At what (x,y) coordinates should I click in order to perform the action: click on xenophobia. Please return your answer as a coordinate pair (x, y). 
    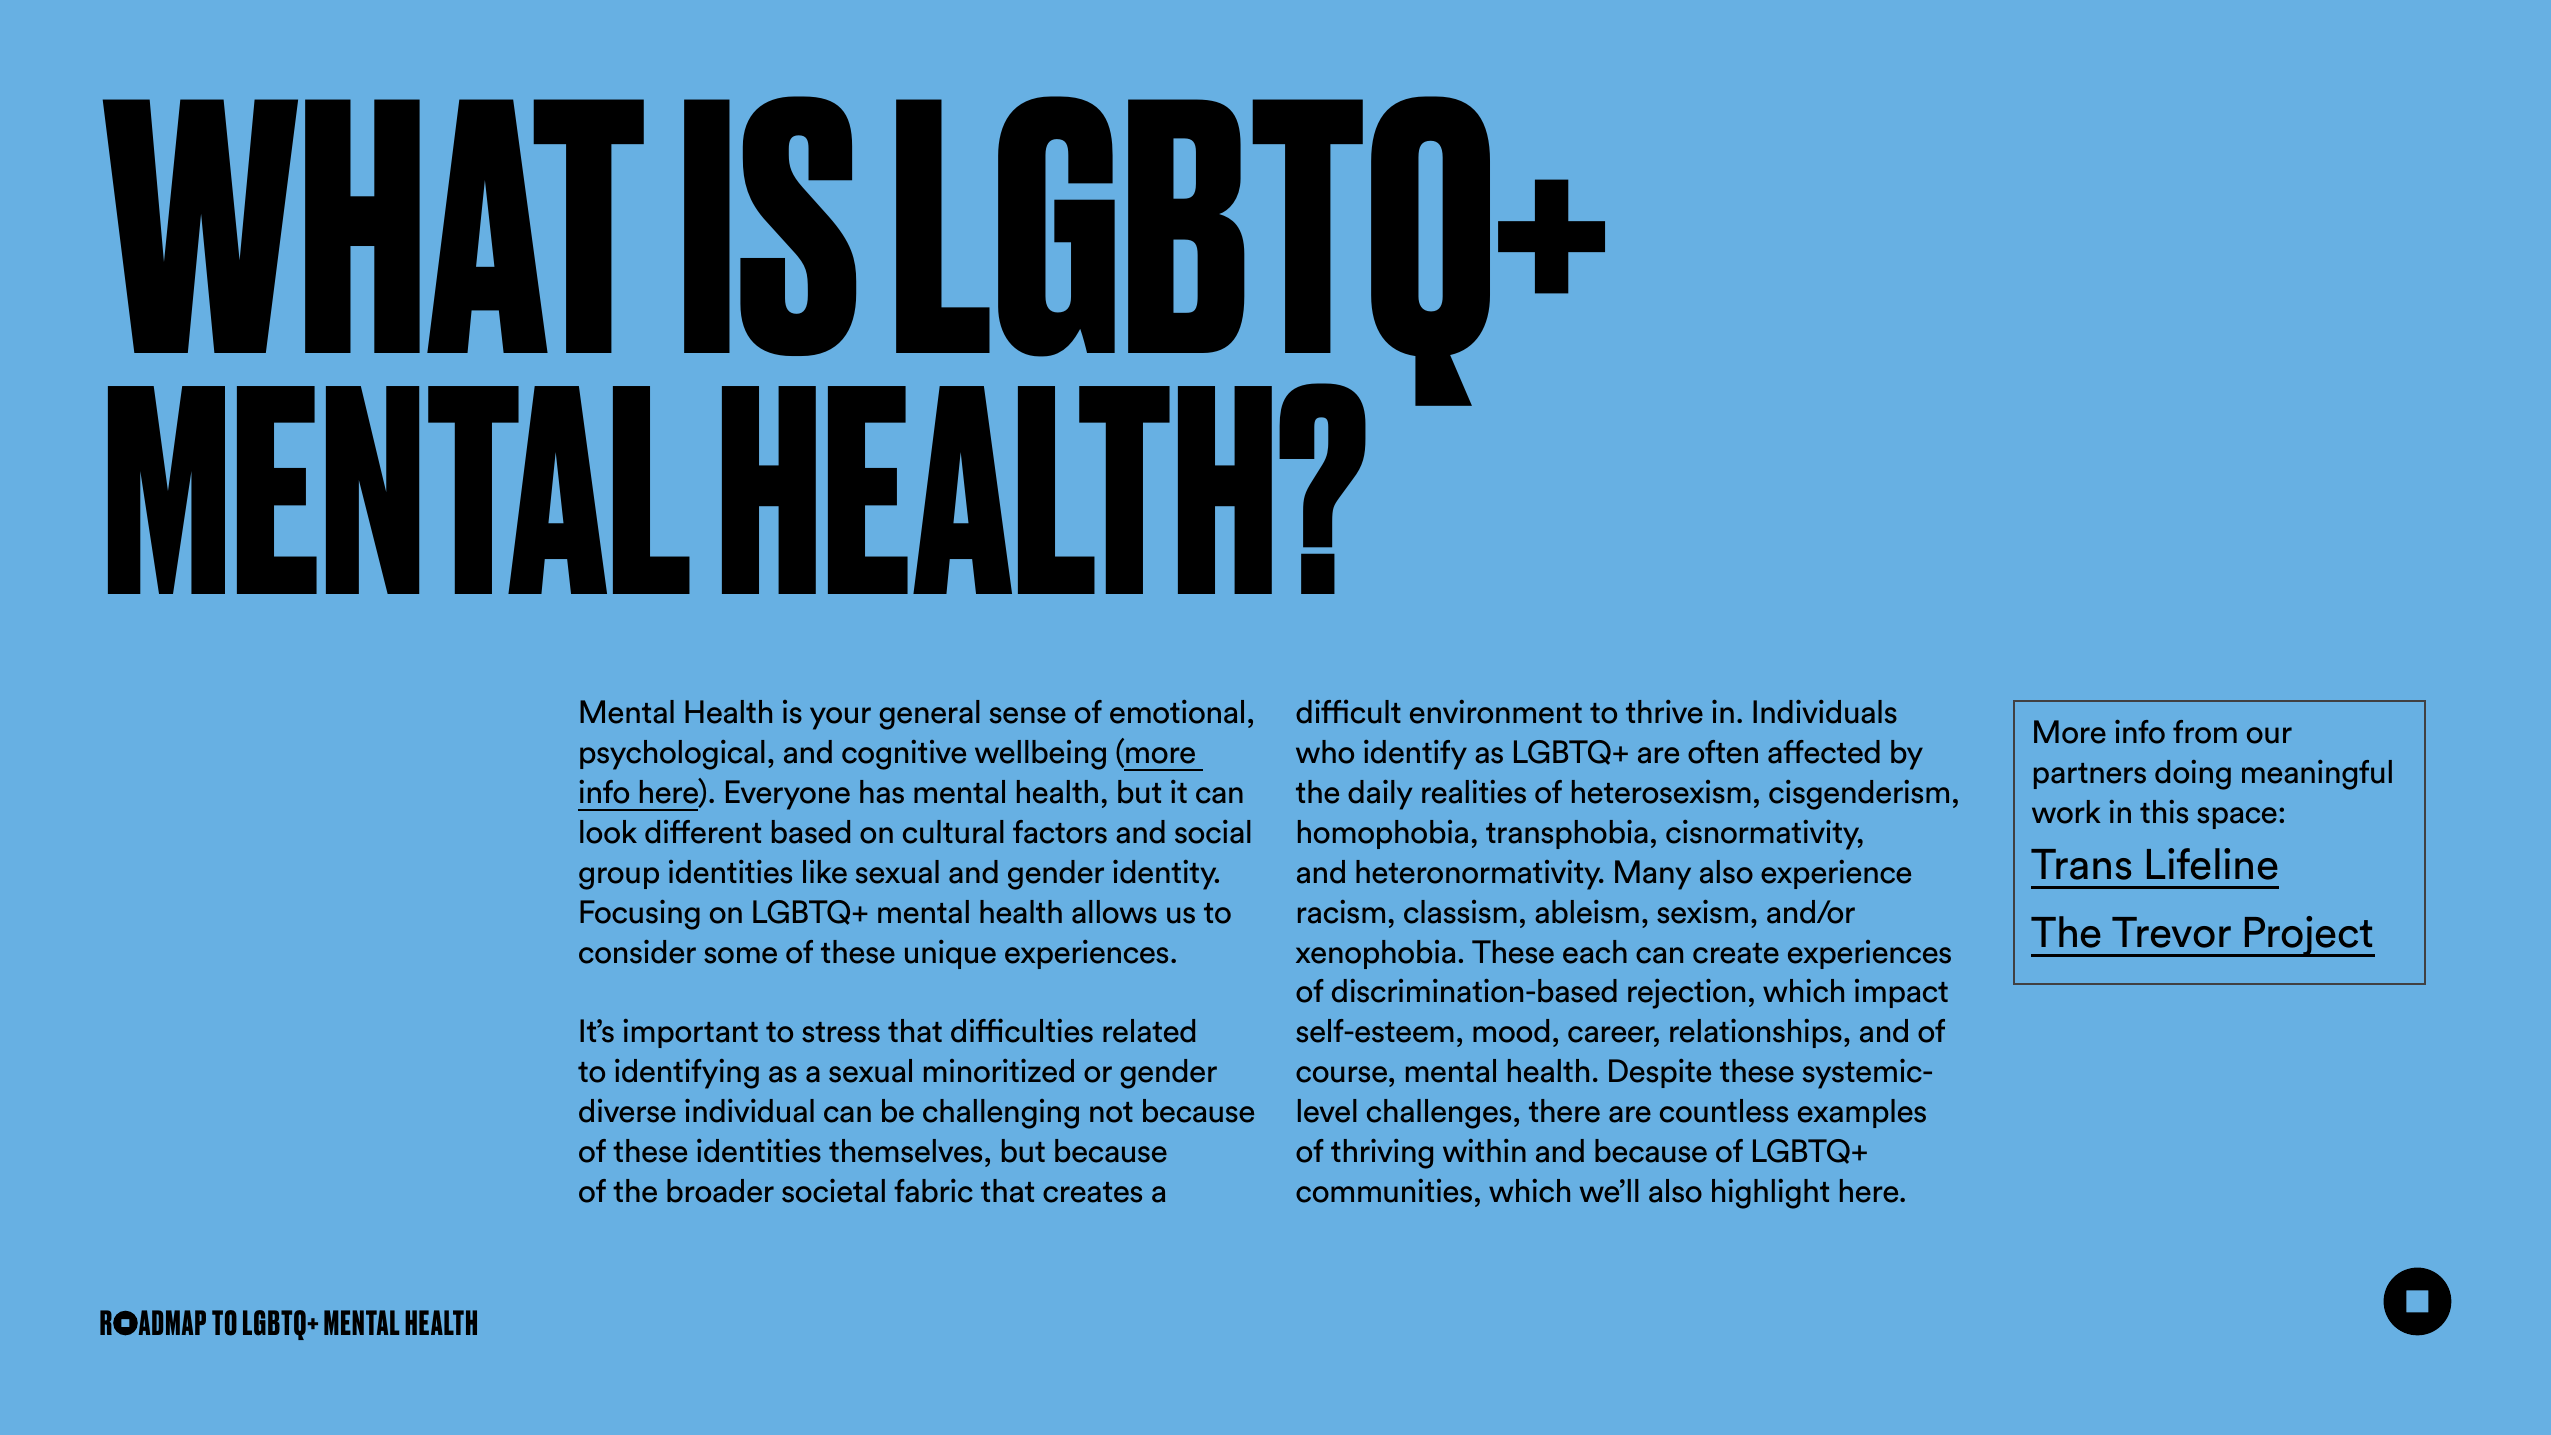
    Looking at the image, I should click on (1375, 954).
